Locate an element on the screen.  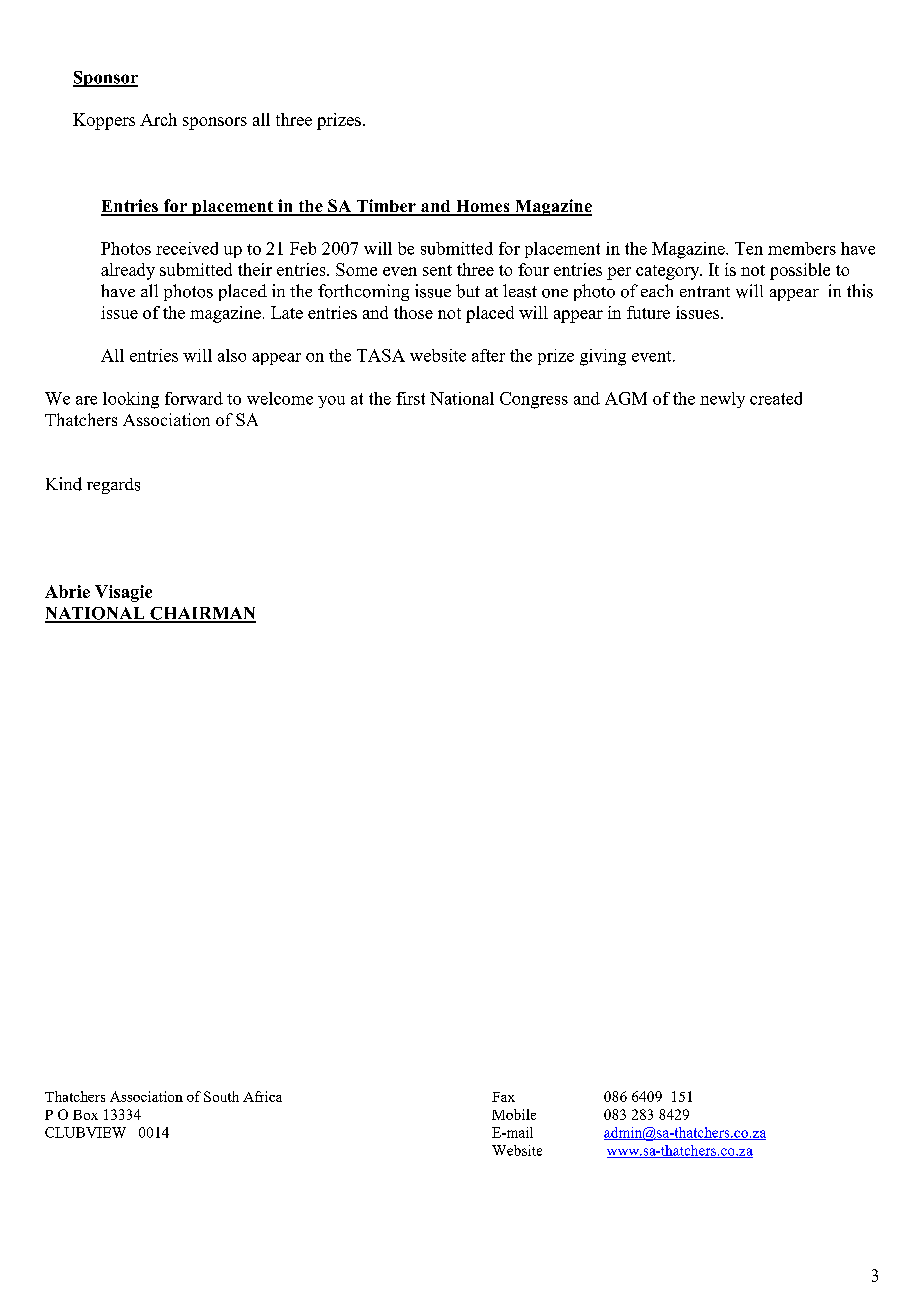
CHAIRMAN is located at coordinates (202, 614).
